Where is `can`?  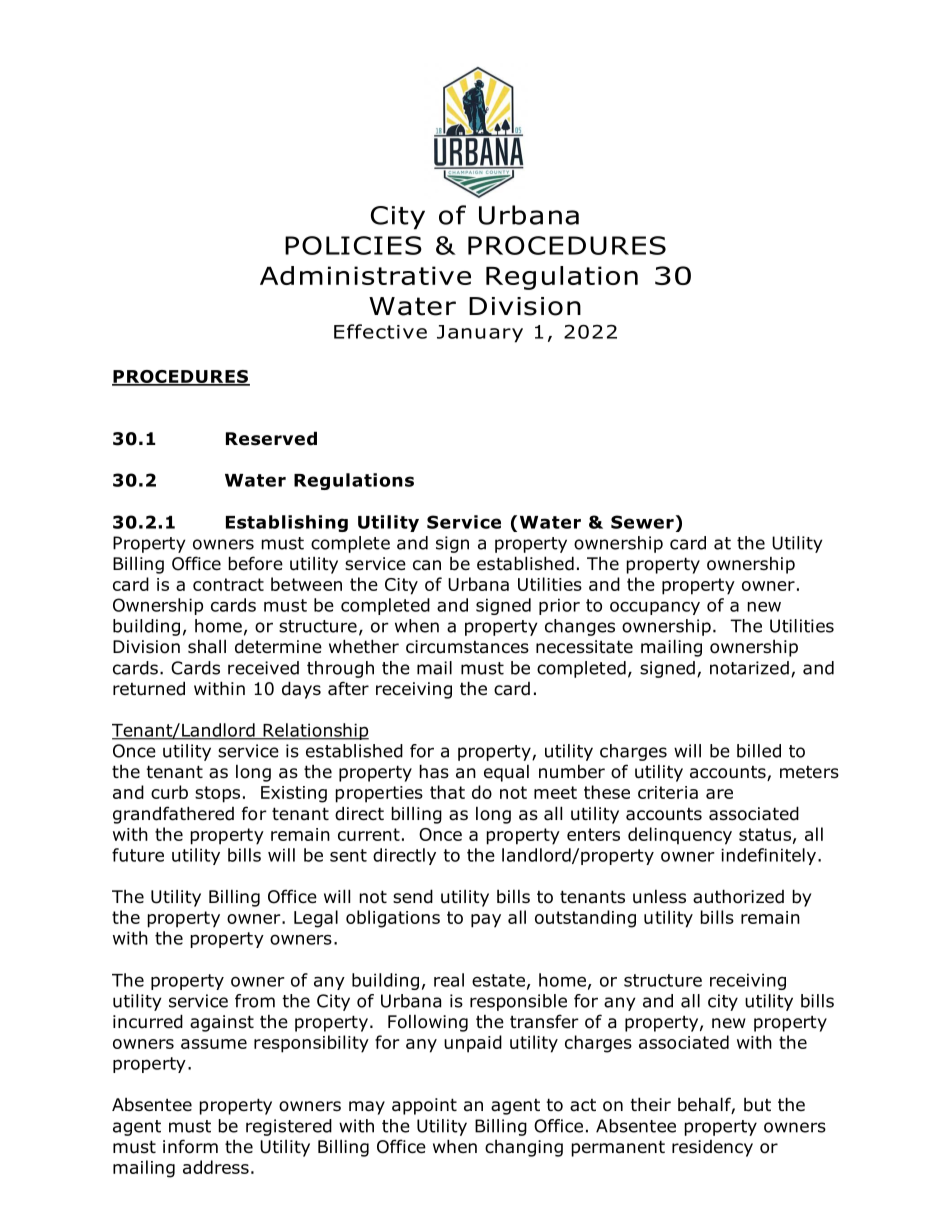 can is located at coordinates (427, 565).
